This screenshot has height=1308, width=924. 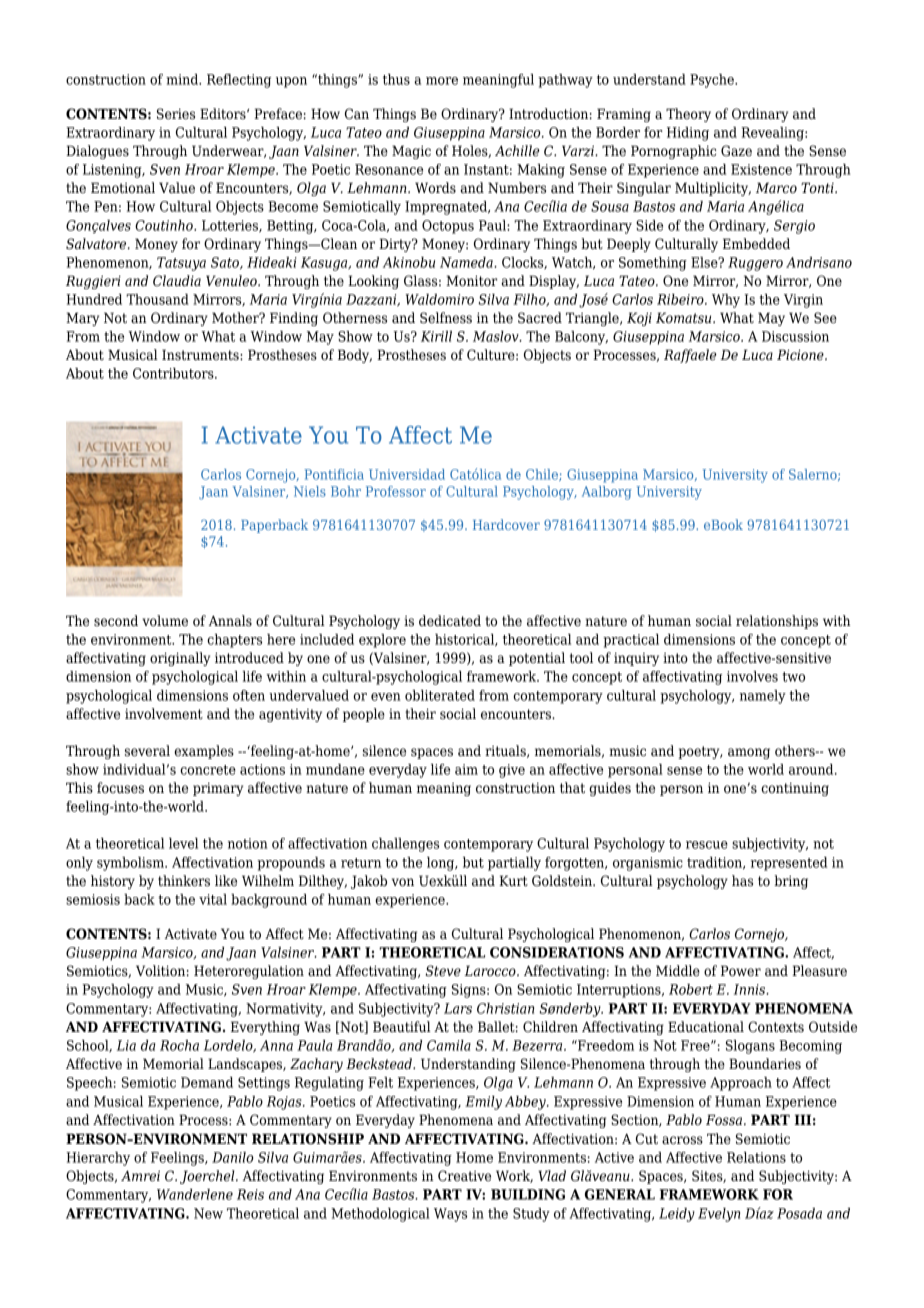 What do you see at coordinates (405, 845) in the screenshot?
I see `challenges` at bounding box center [405, 845].
